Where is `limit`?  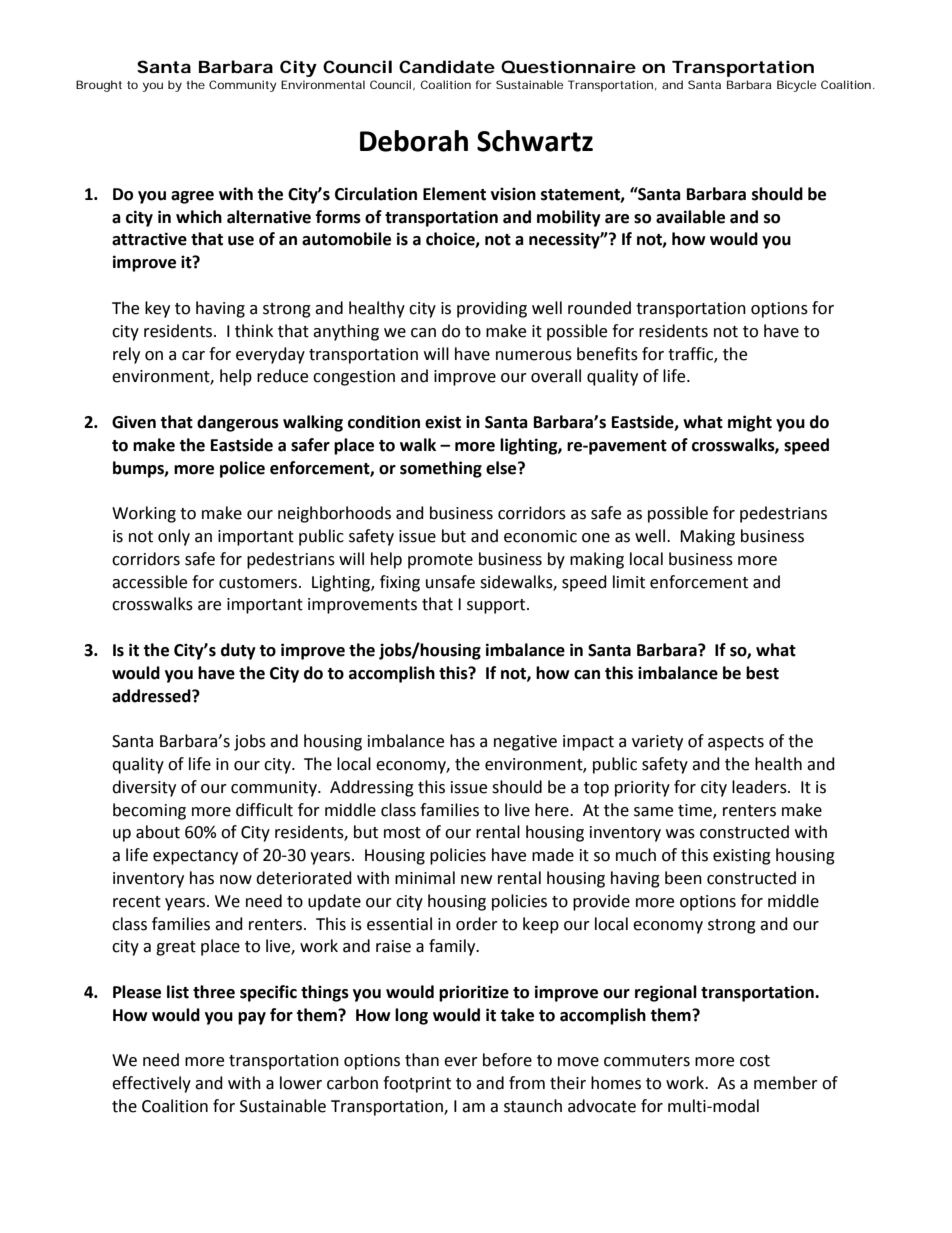 limit is located at coordinates (629, 582).
